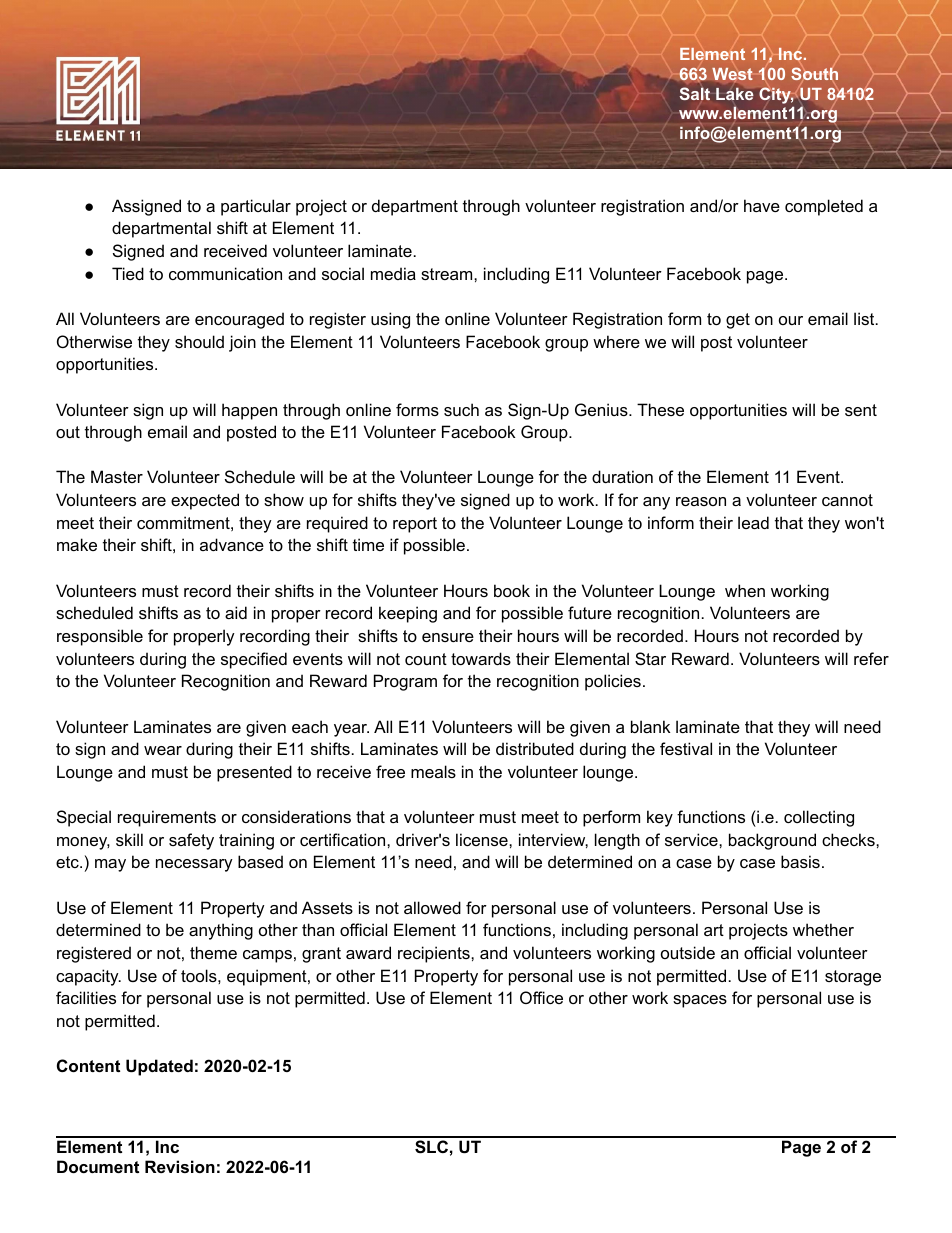 This screenshot has width=952, height=1233. What do you see at coordinates (100, 637) in the screenshot?
I see `responsible` at bounding box center [100, 637].
